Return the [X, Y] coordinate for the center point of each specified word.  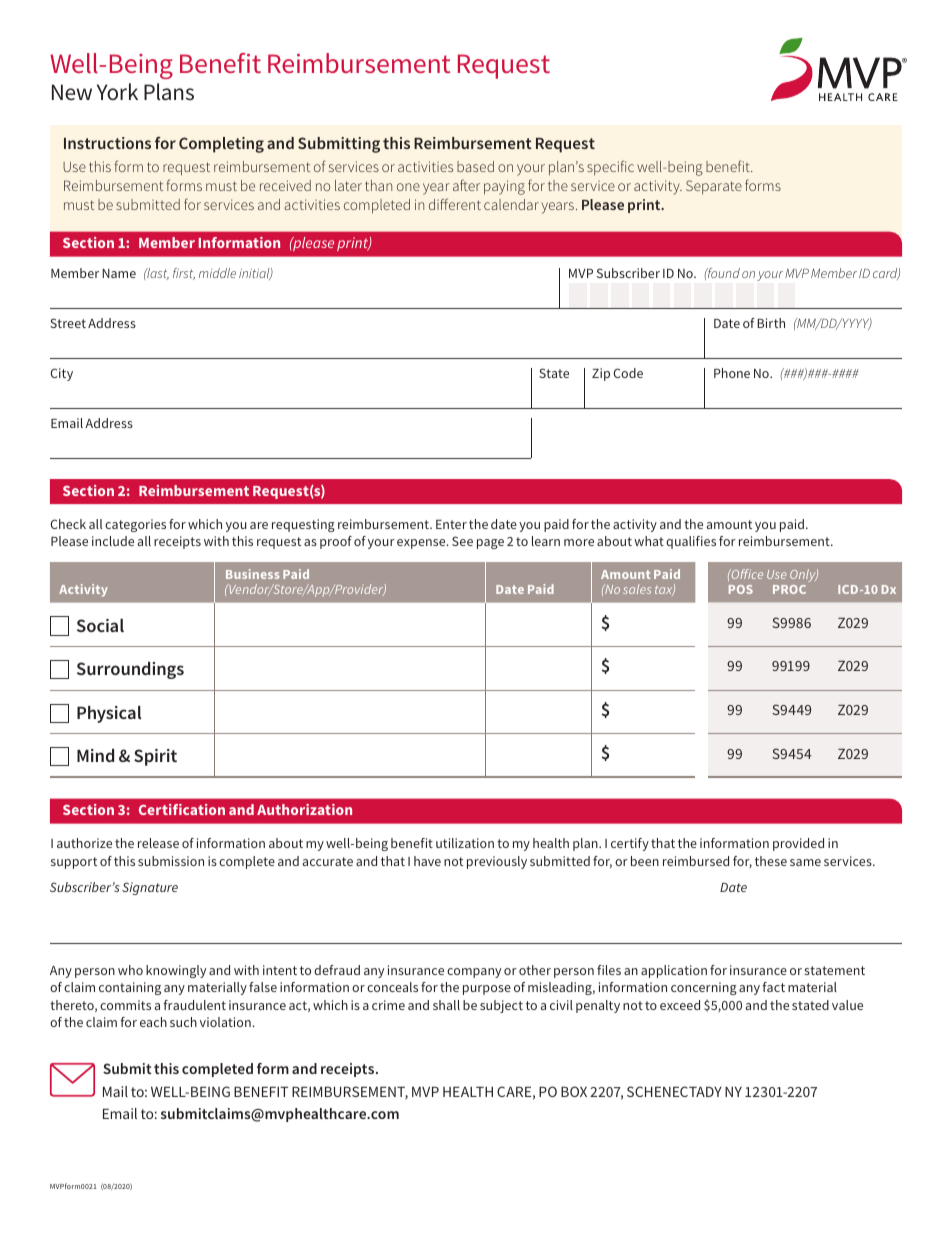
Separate [714, 187]
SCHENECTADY [674, 1091]
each [153, 1022]
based [475, 166]
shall [446, 1005]
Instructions [107, 143]
